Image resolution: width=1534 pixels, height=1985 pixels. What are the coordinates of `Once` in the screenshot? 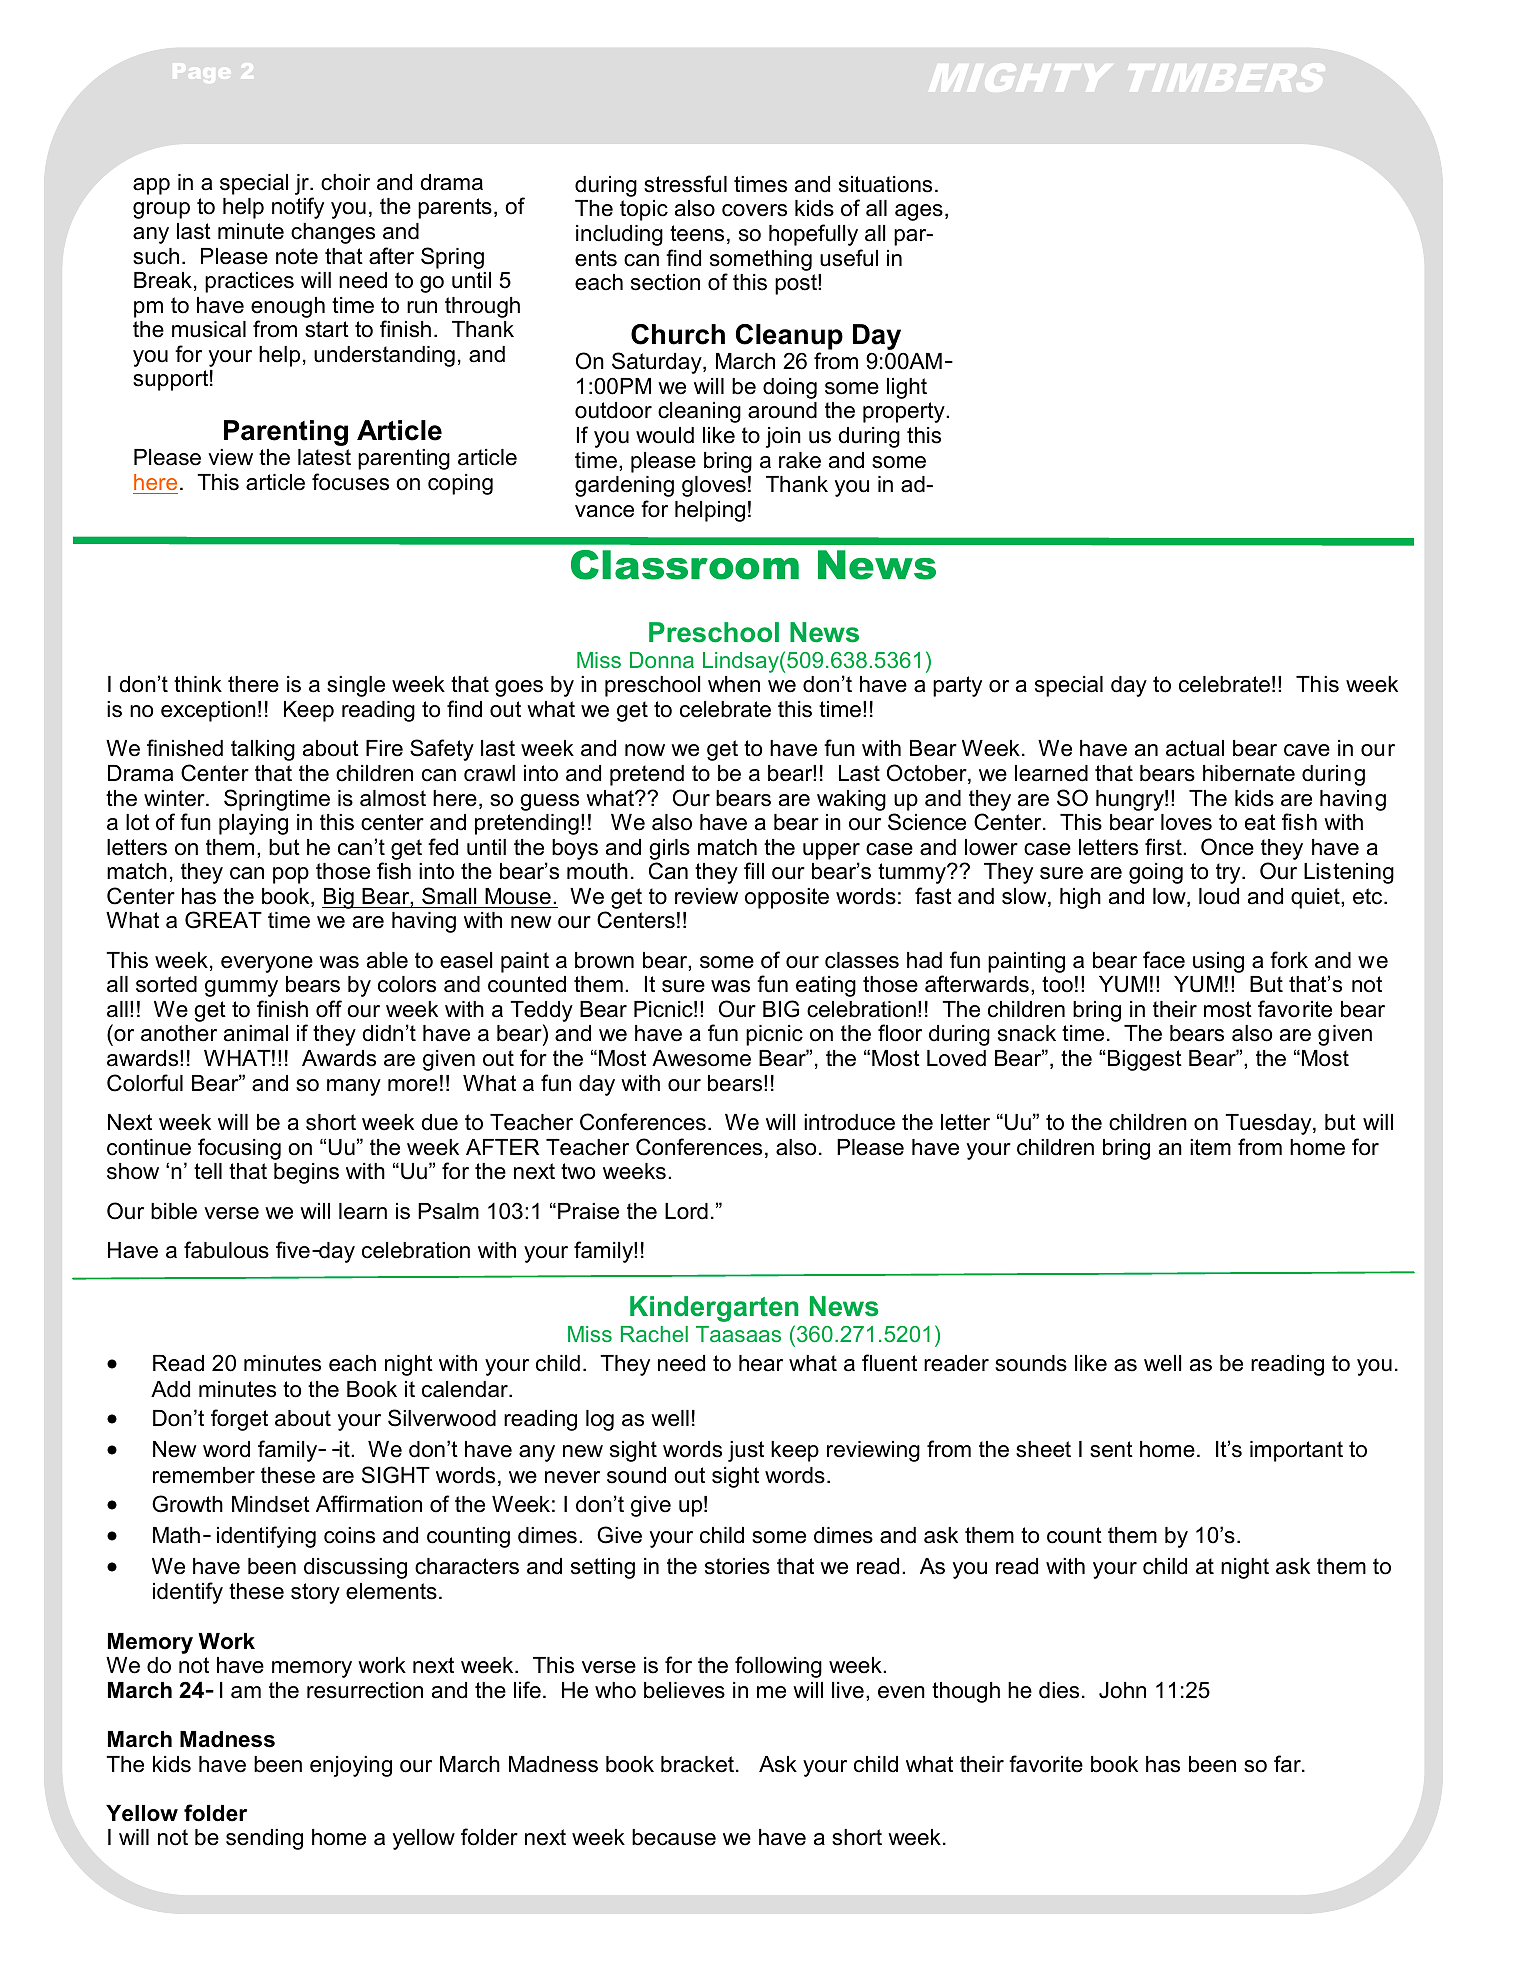 It's located at (1227, 847).
